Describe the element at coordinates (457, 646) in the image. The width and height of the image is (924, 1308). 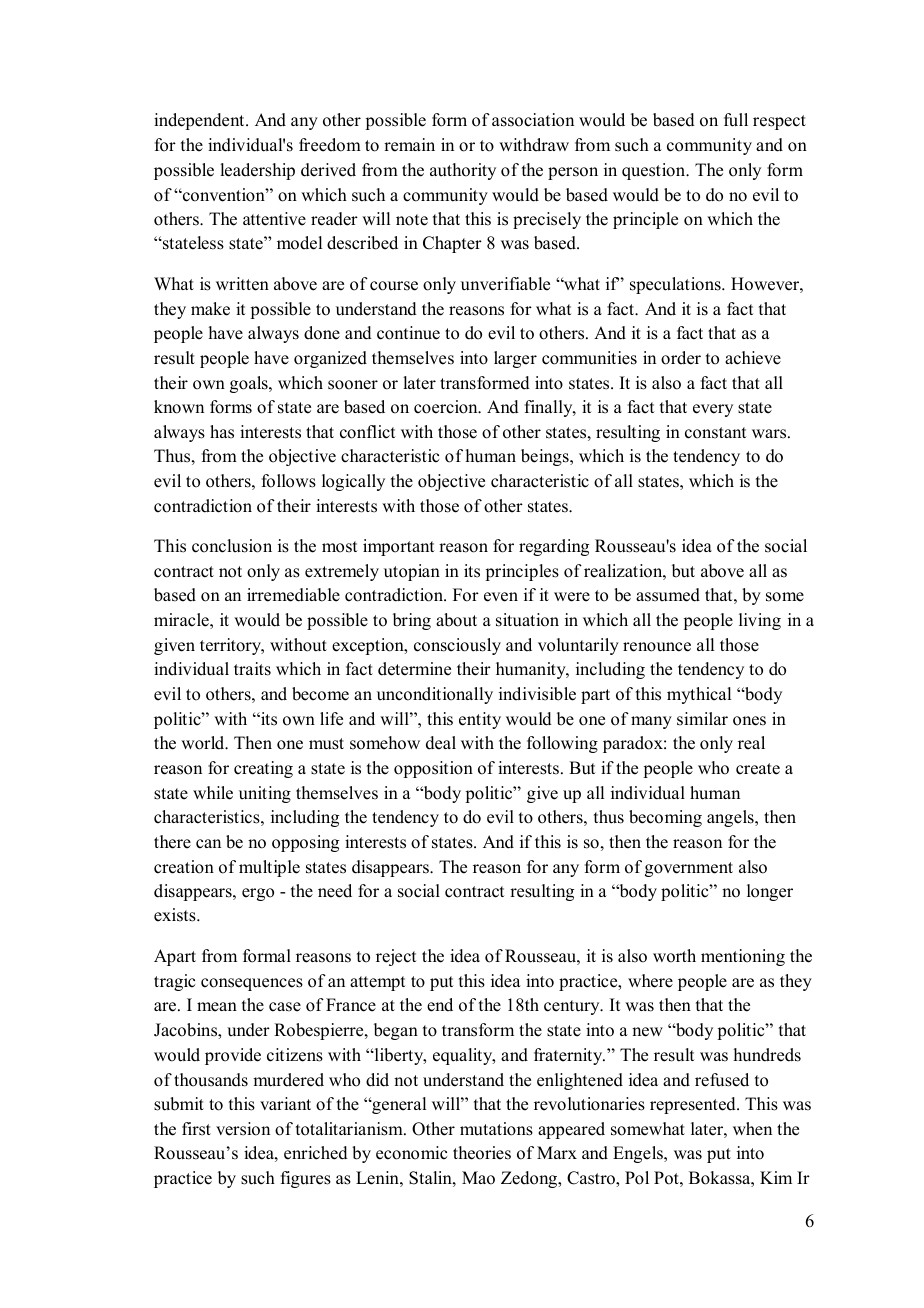
I see `consciously` at that location.
